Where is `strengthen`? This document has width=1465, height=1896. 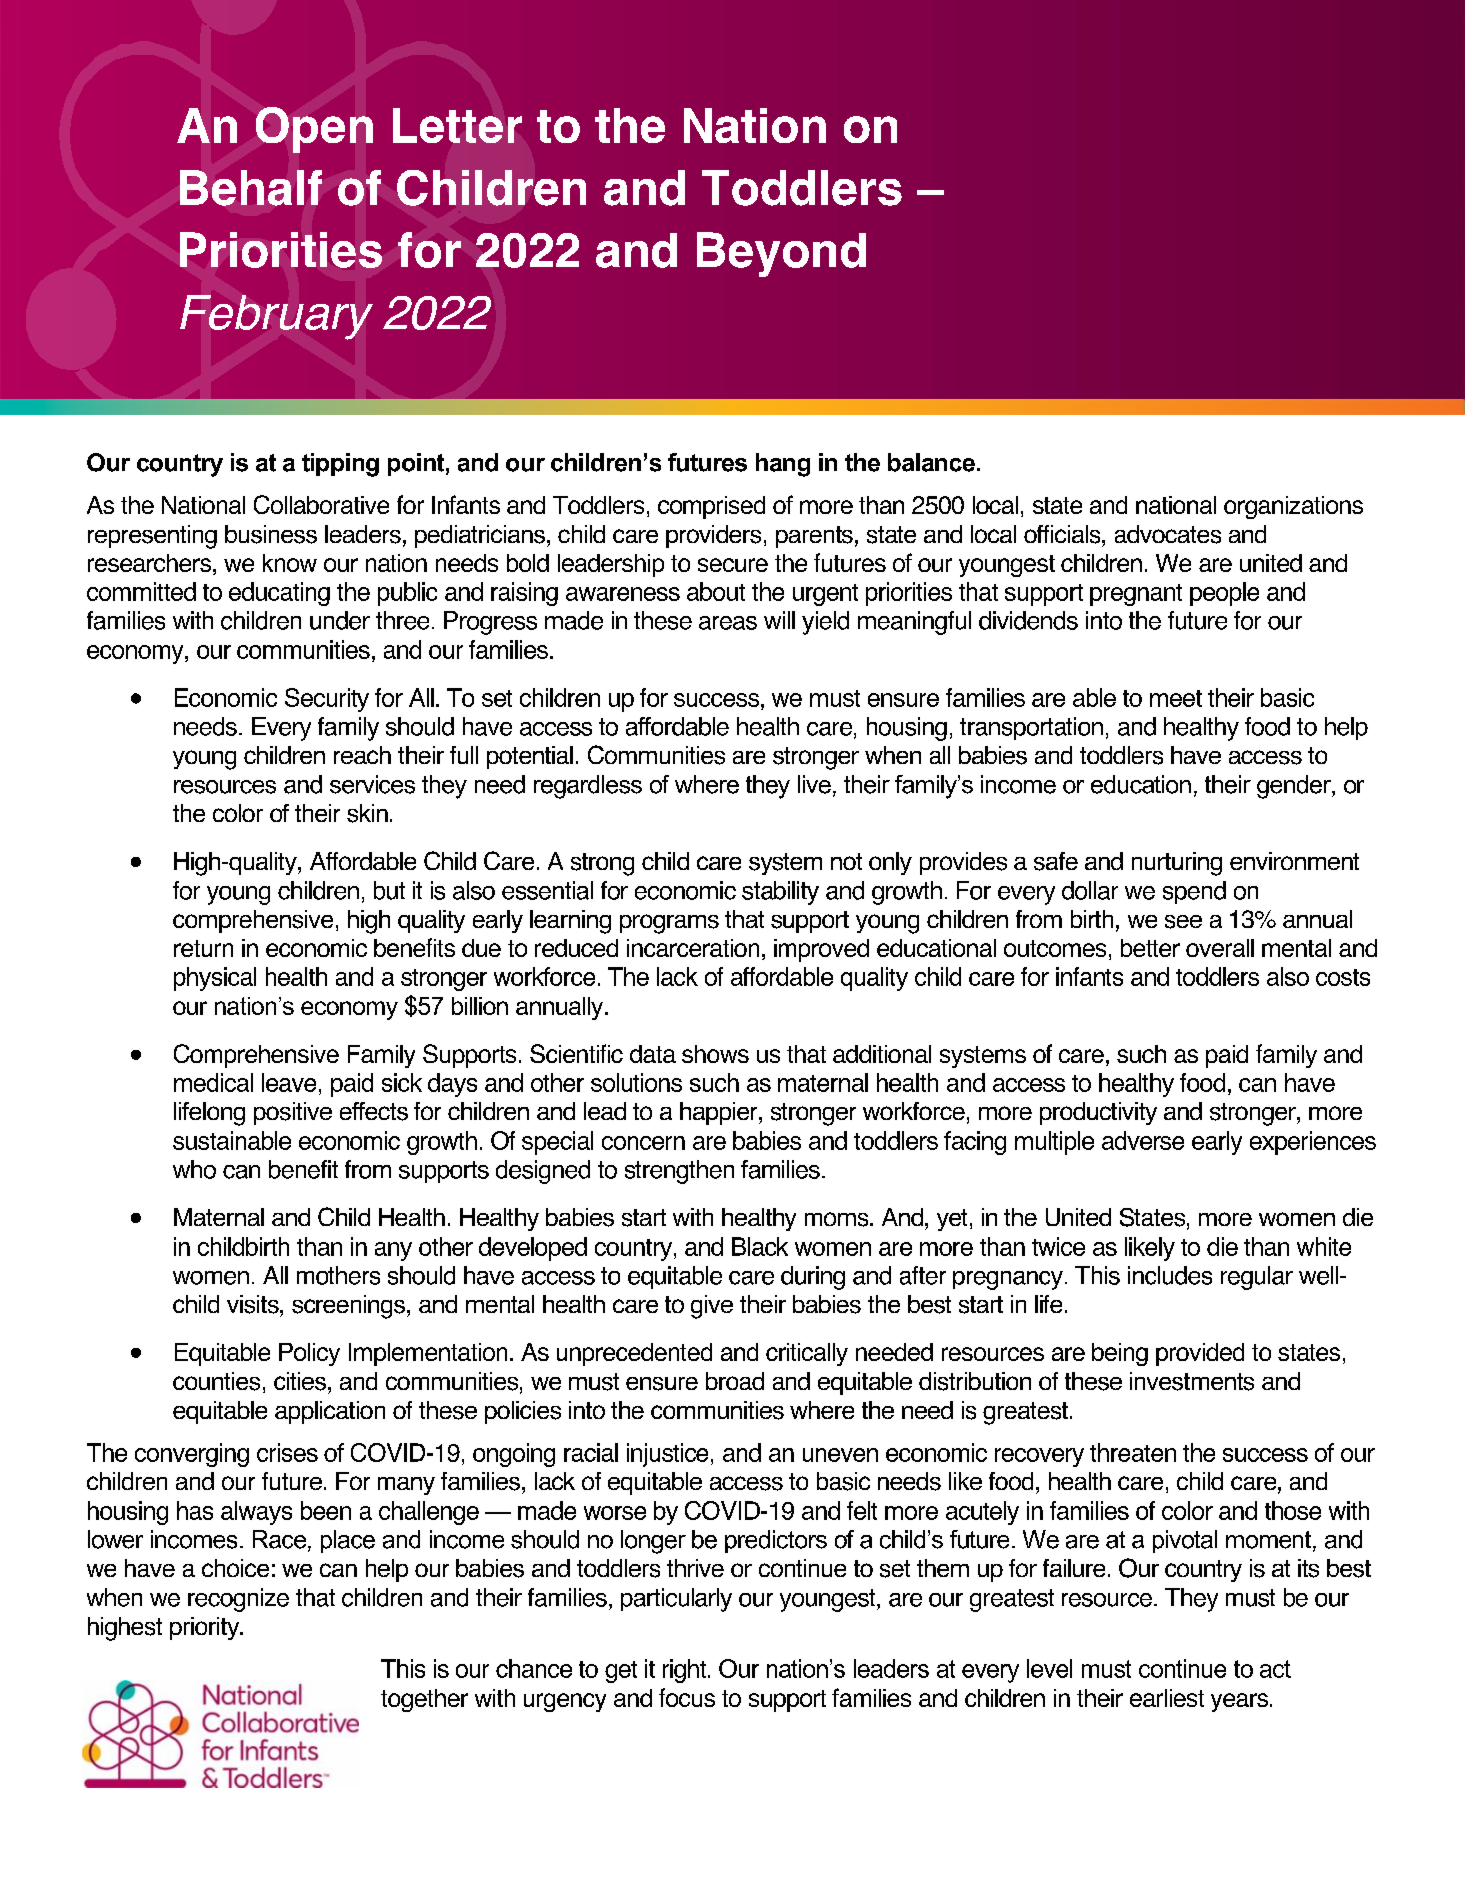 strengthen is located at coordinates (679, 1172).
